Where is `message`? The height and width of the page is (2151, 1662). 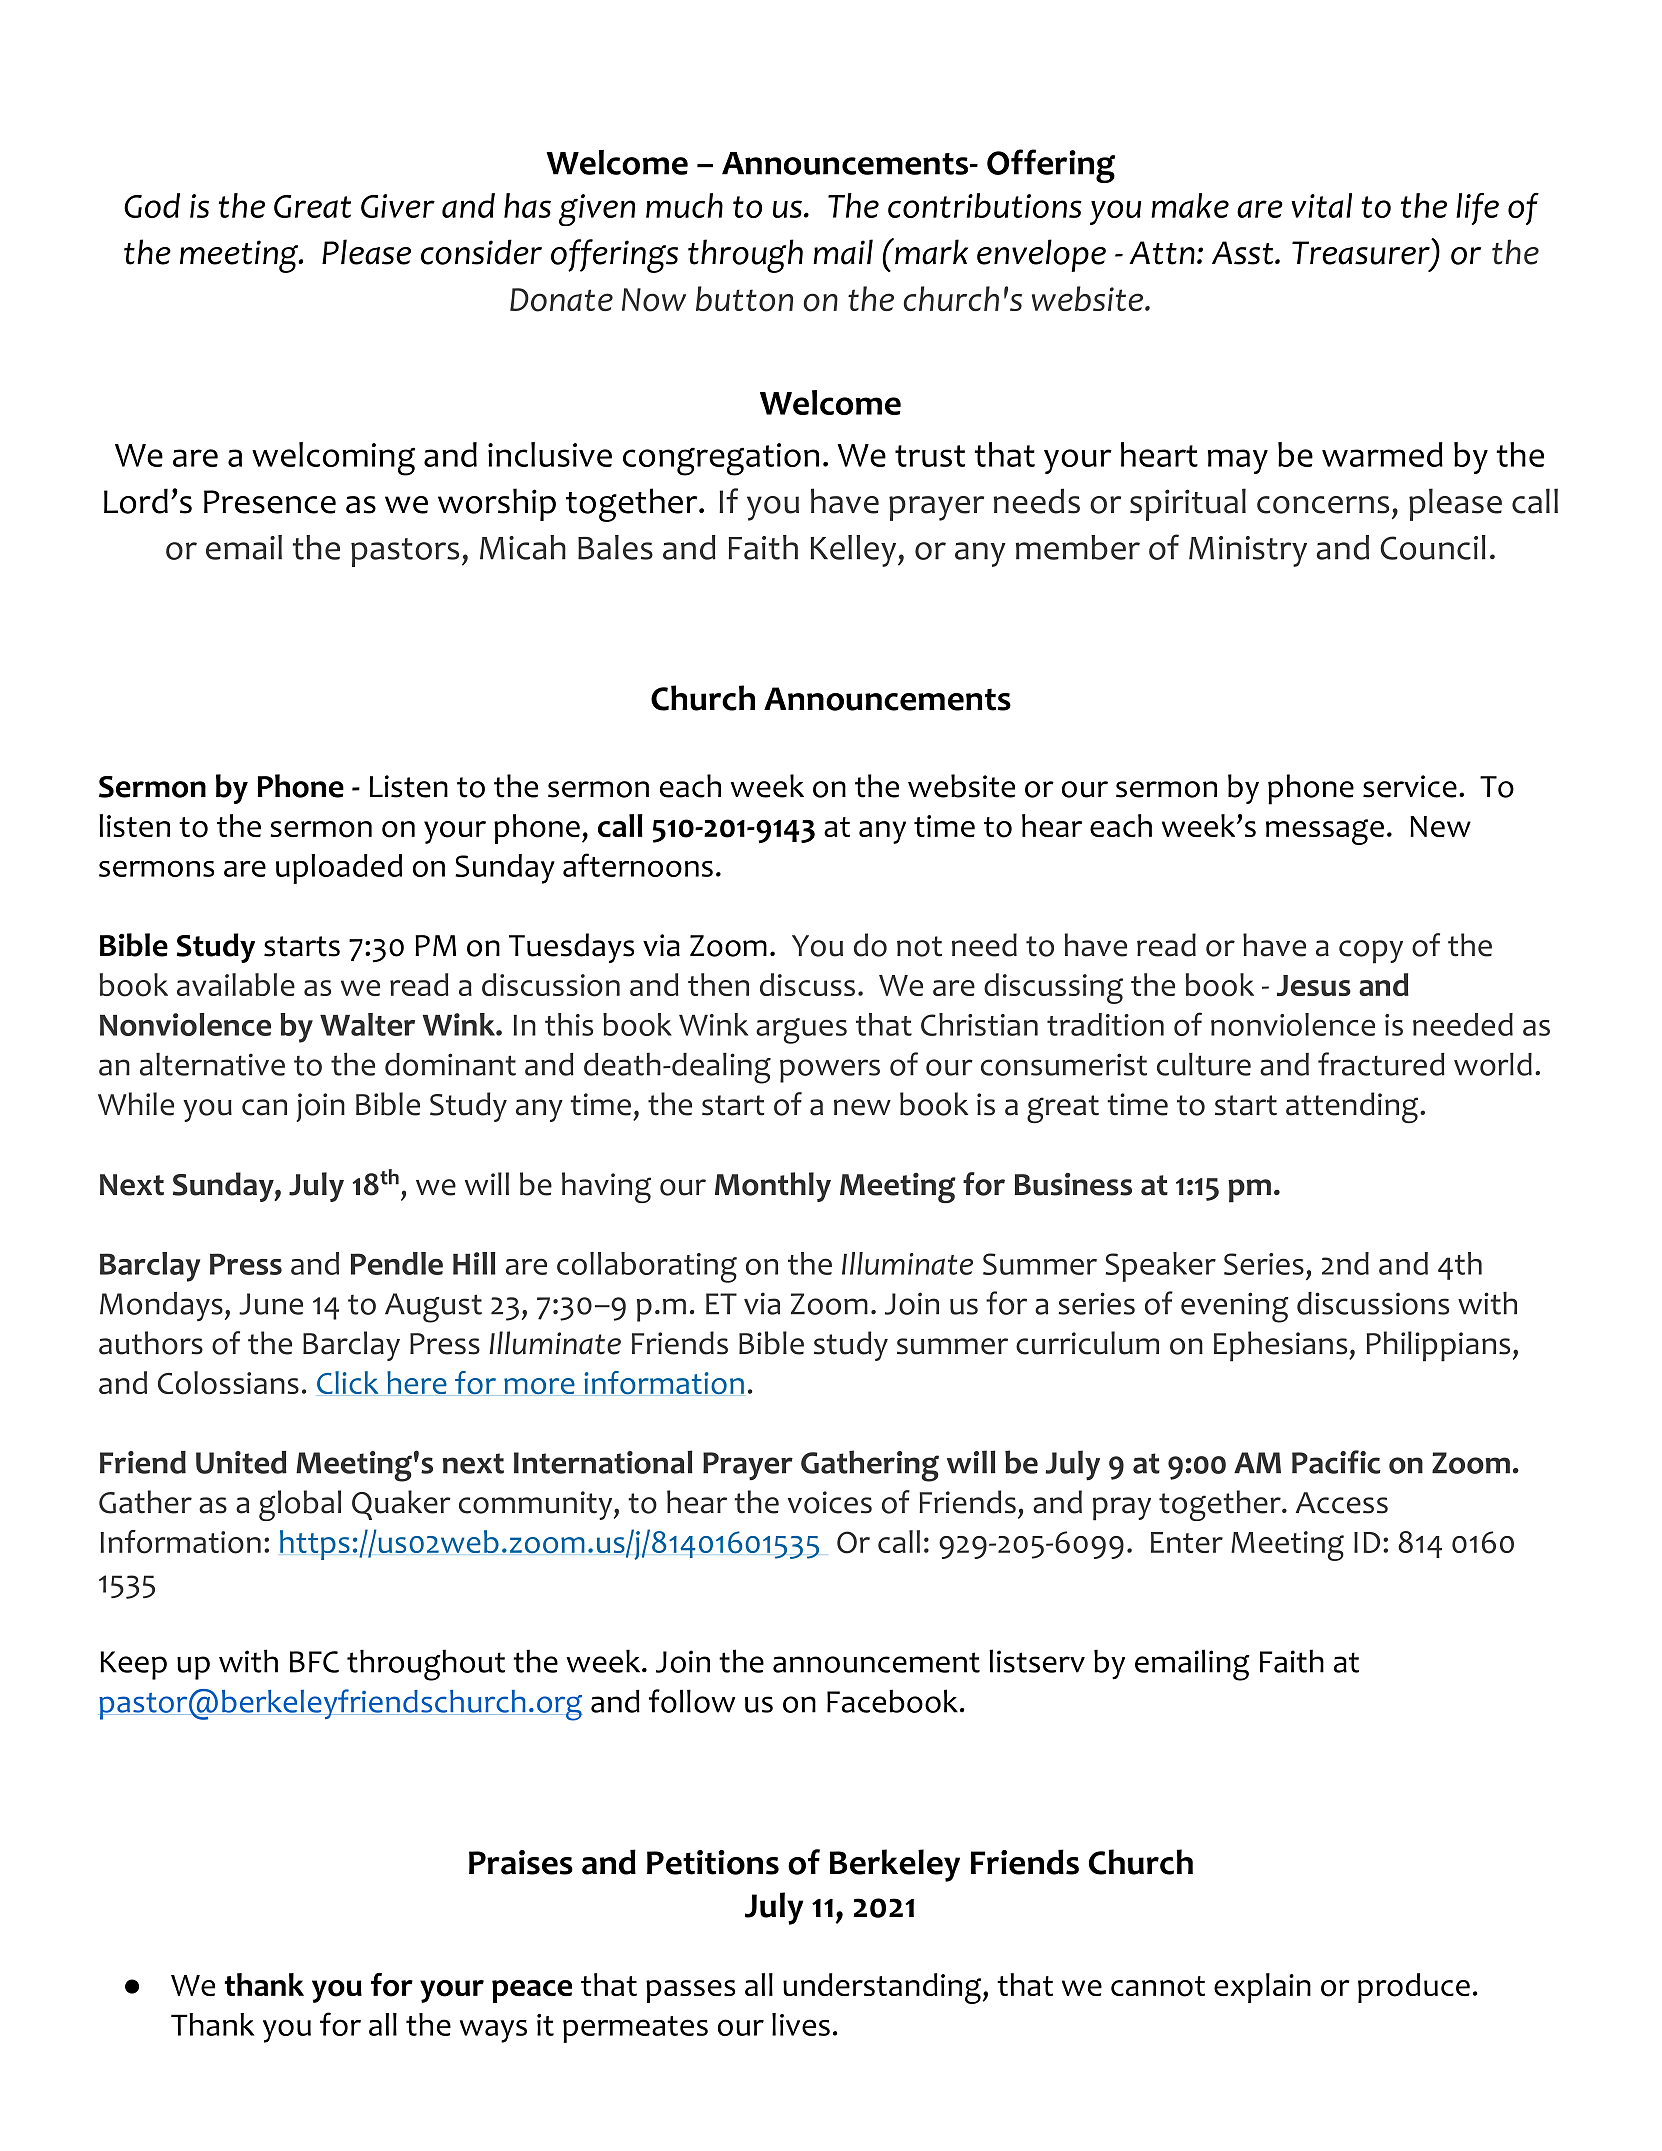 message is located at coordinates (1325, 832).
